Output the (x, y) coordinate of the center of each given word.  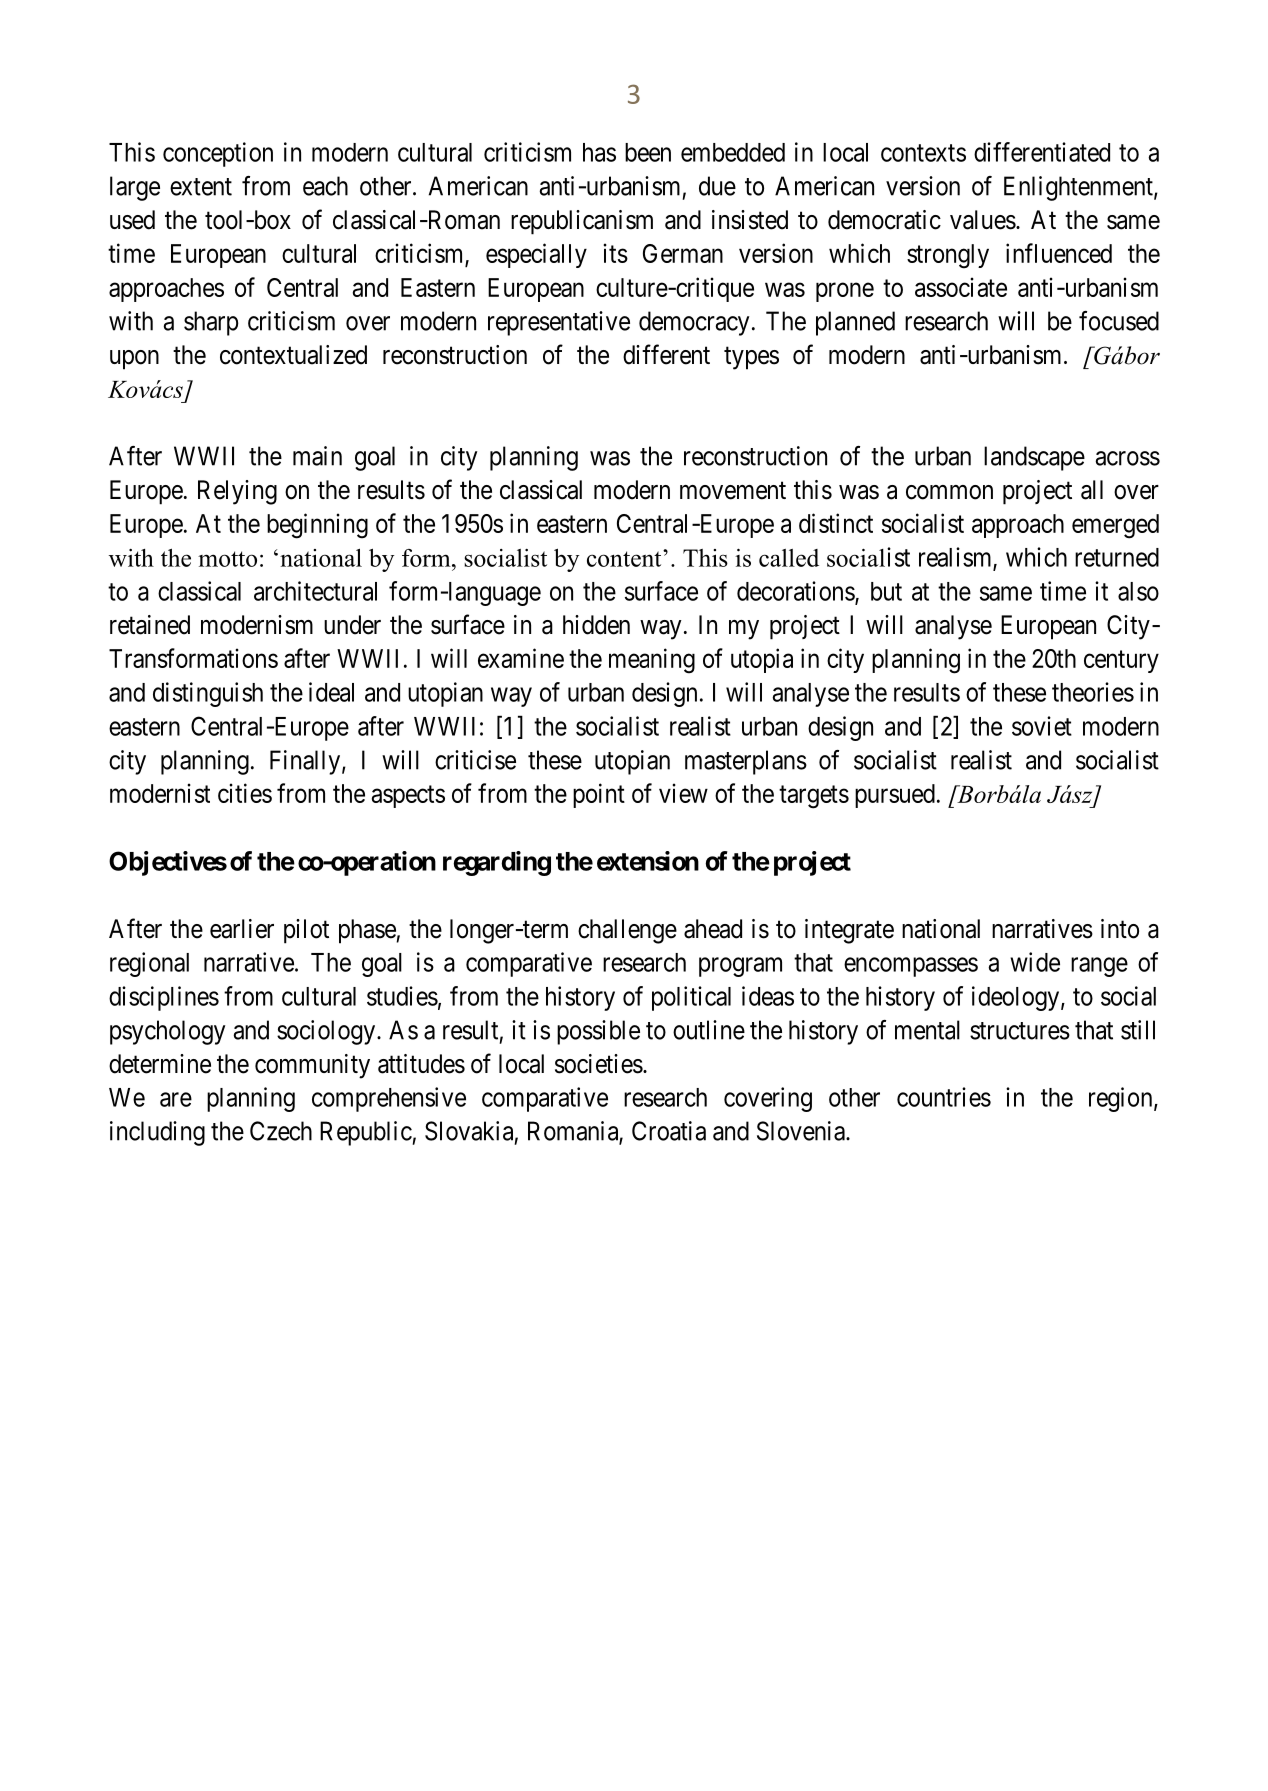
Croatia (669, 1131)
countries (944, 1097)
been (648, 152)
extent (201, 187)
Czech (281, 1131)
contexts (923, 153)
